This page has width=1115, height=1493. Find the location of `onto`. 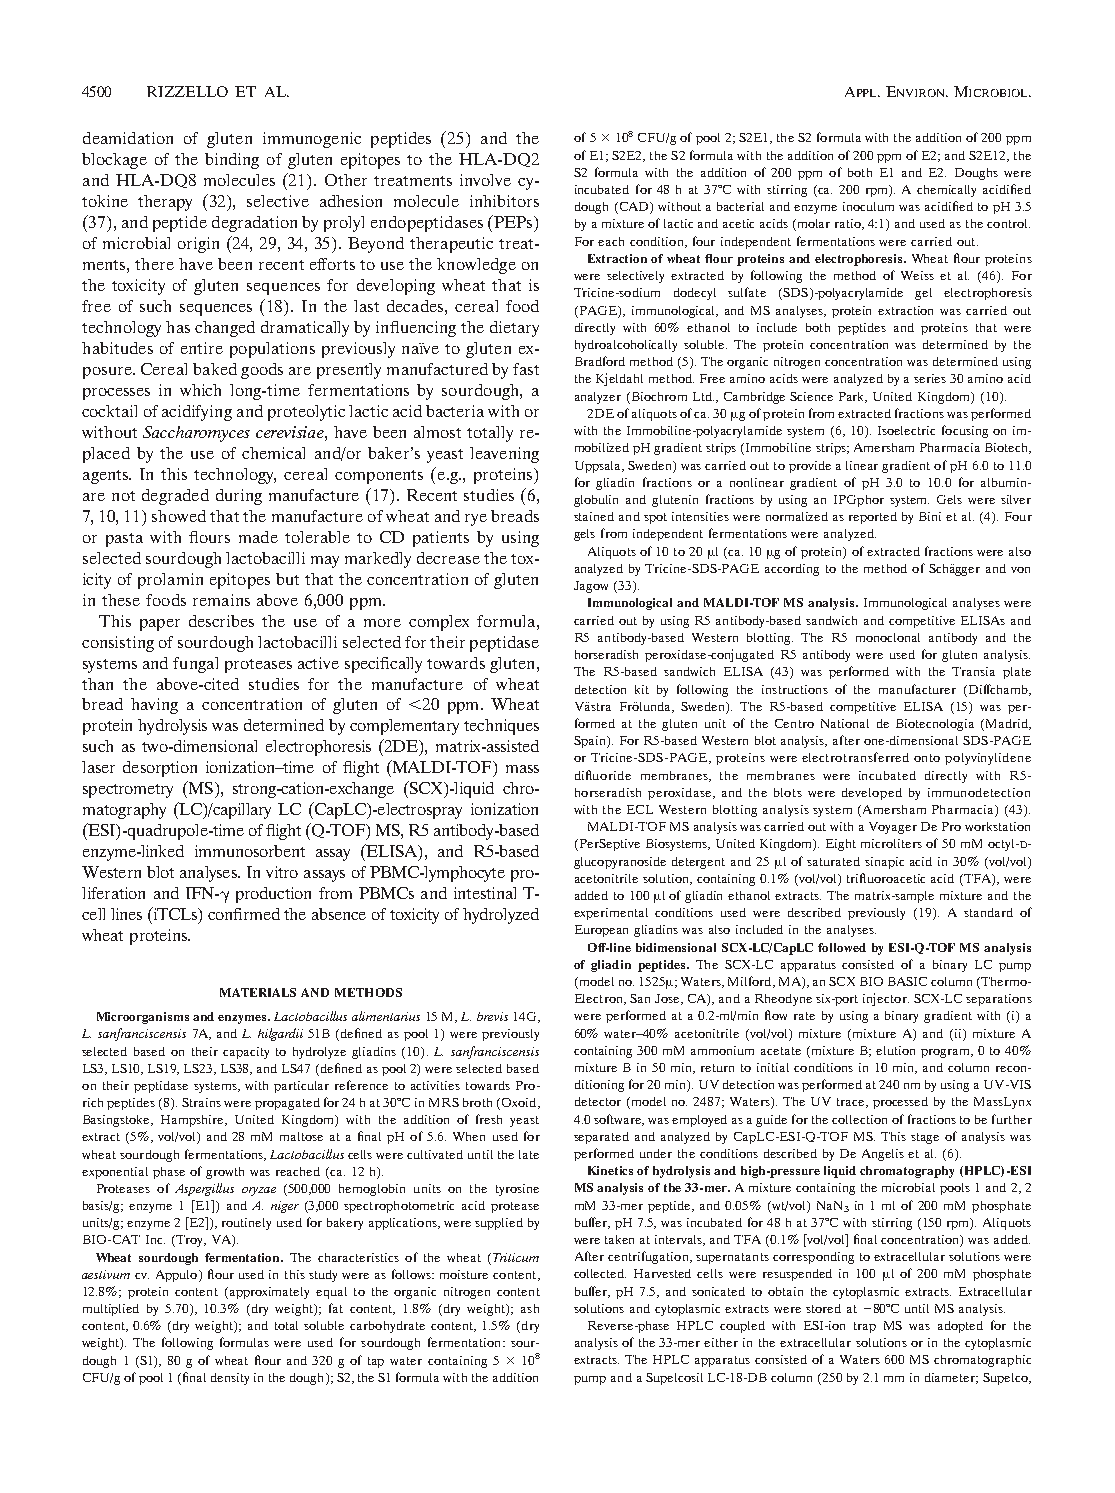

onto is located at coordinates (927, 758).
